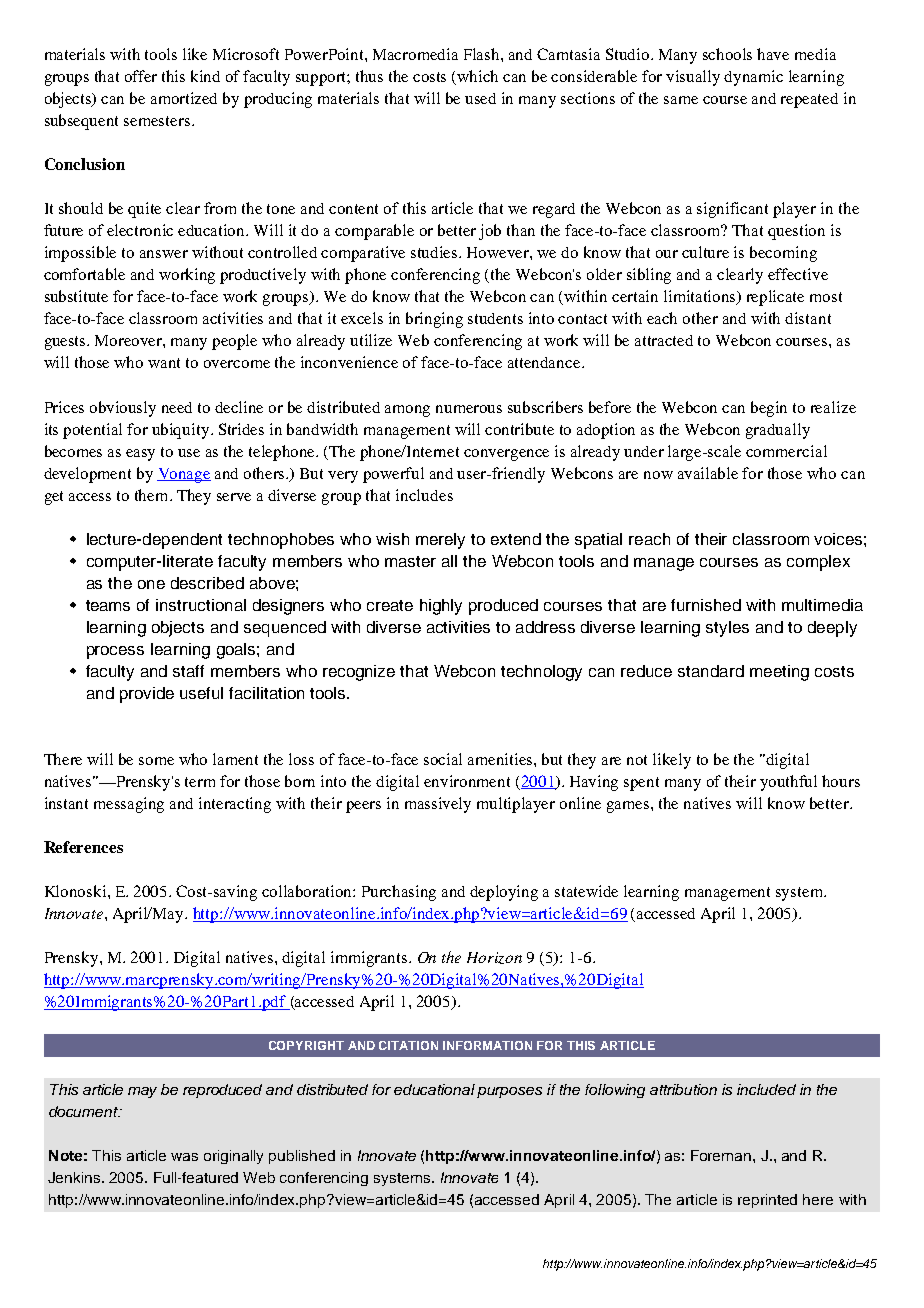 This screenshot has height=1308, width=924. I want to click on highly, so click(441, 607).
